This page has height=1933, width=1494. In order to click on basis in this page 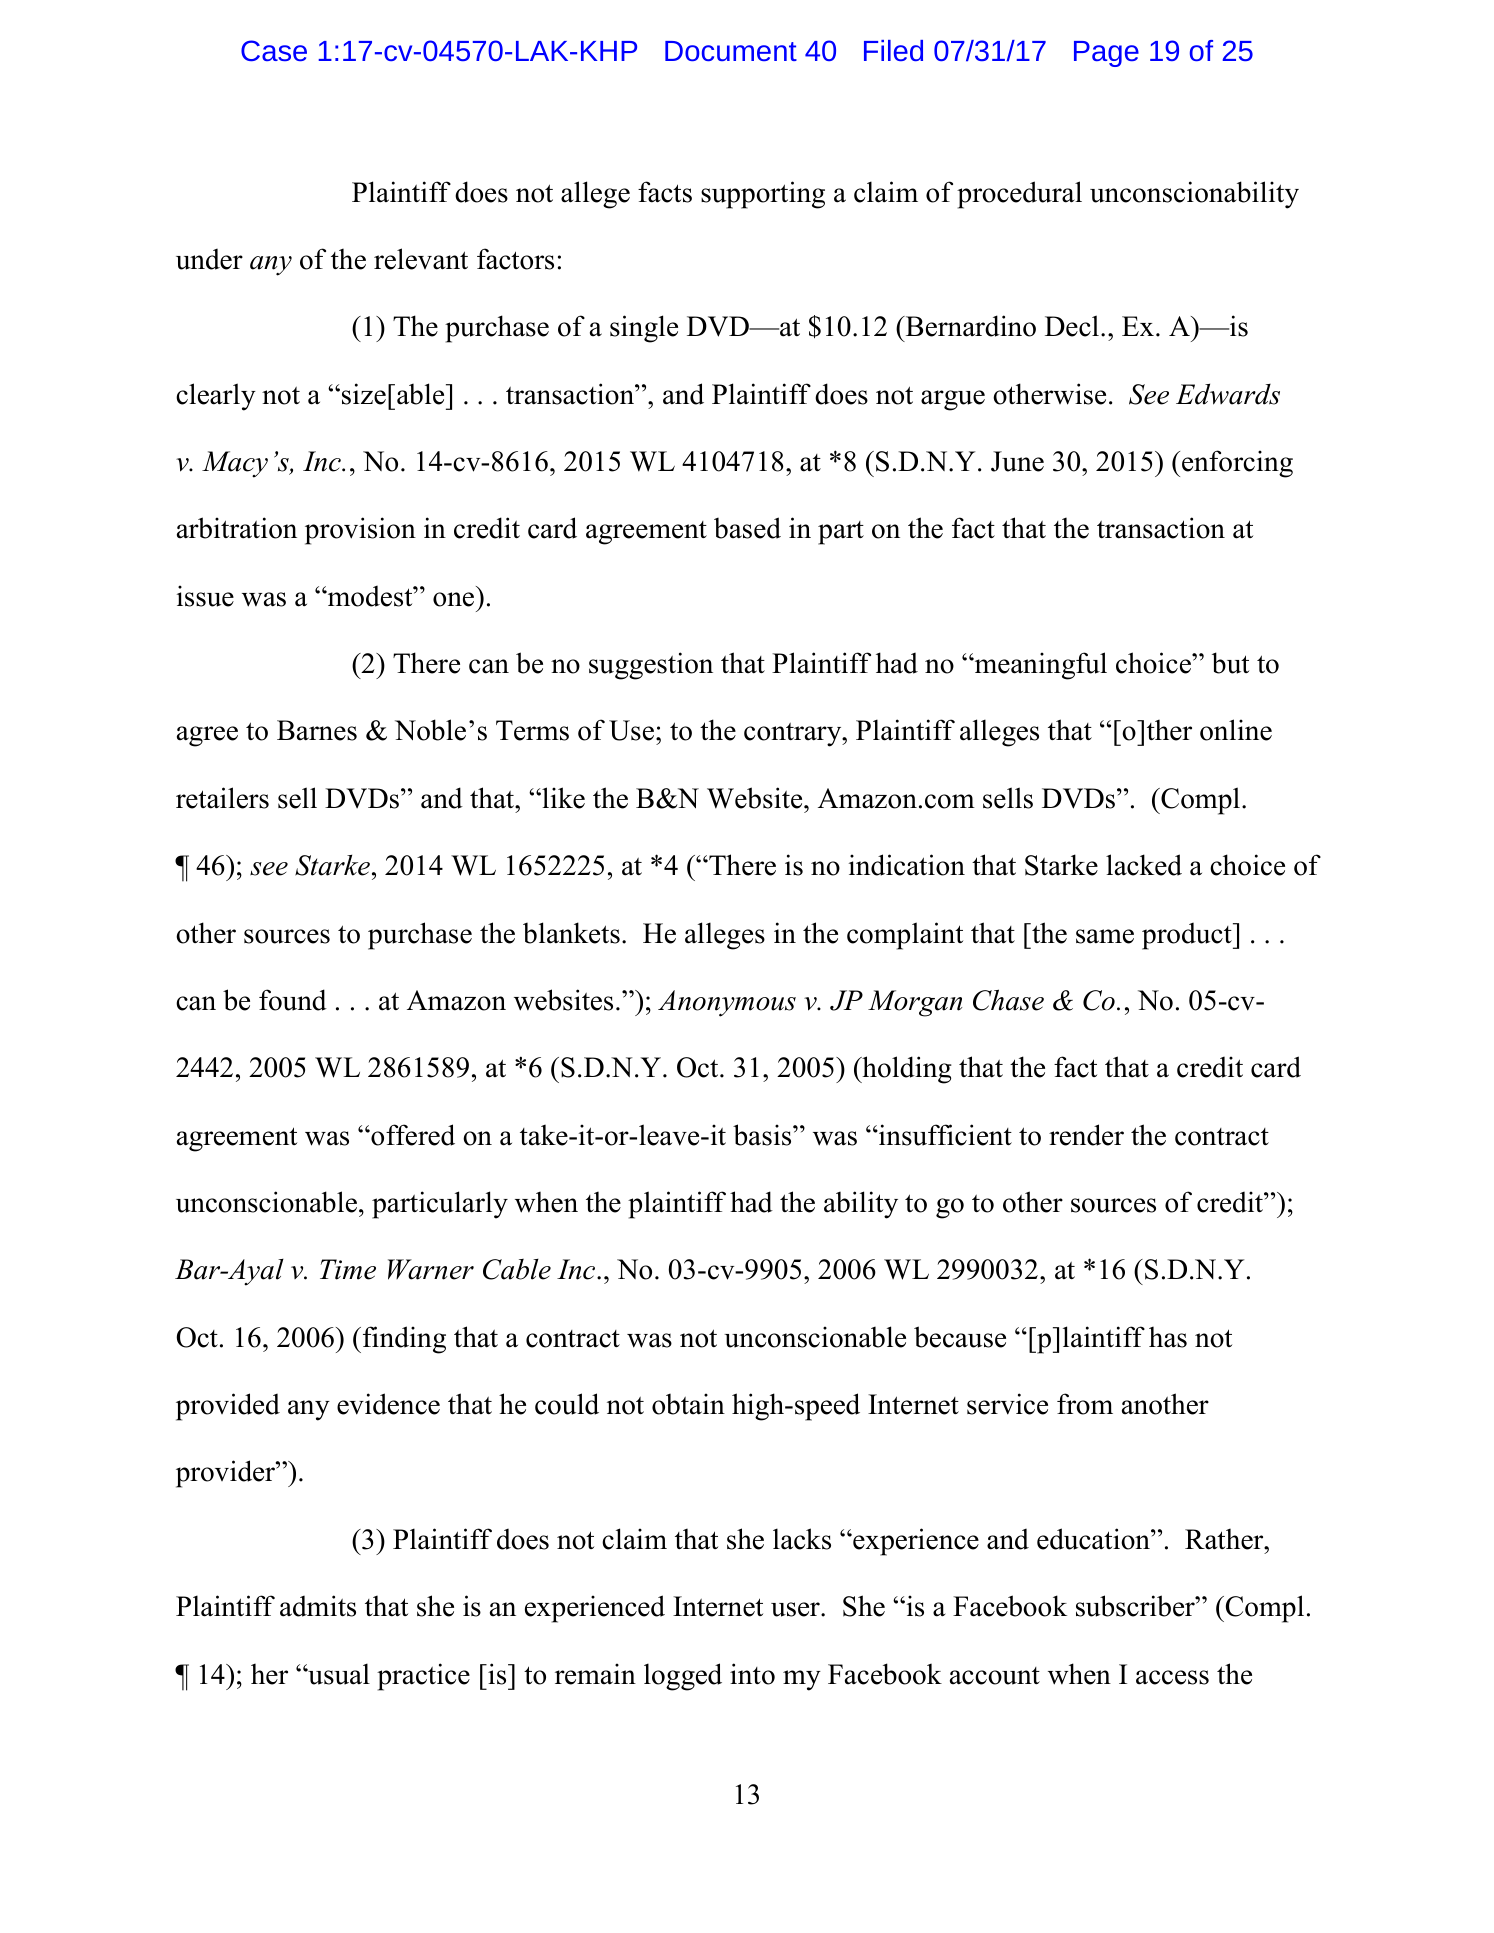, I will do `click(763, 1135)`.
